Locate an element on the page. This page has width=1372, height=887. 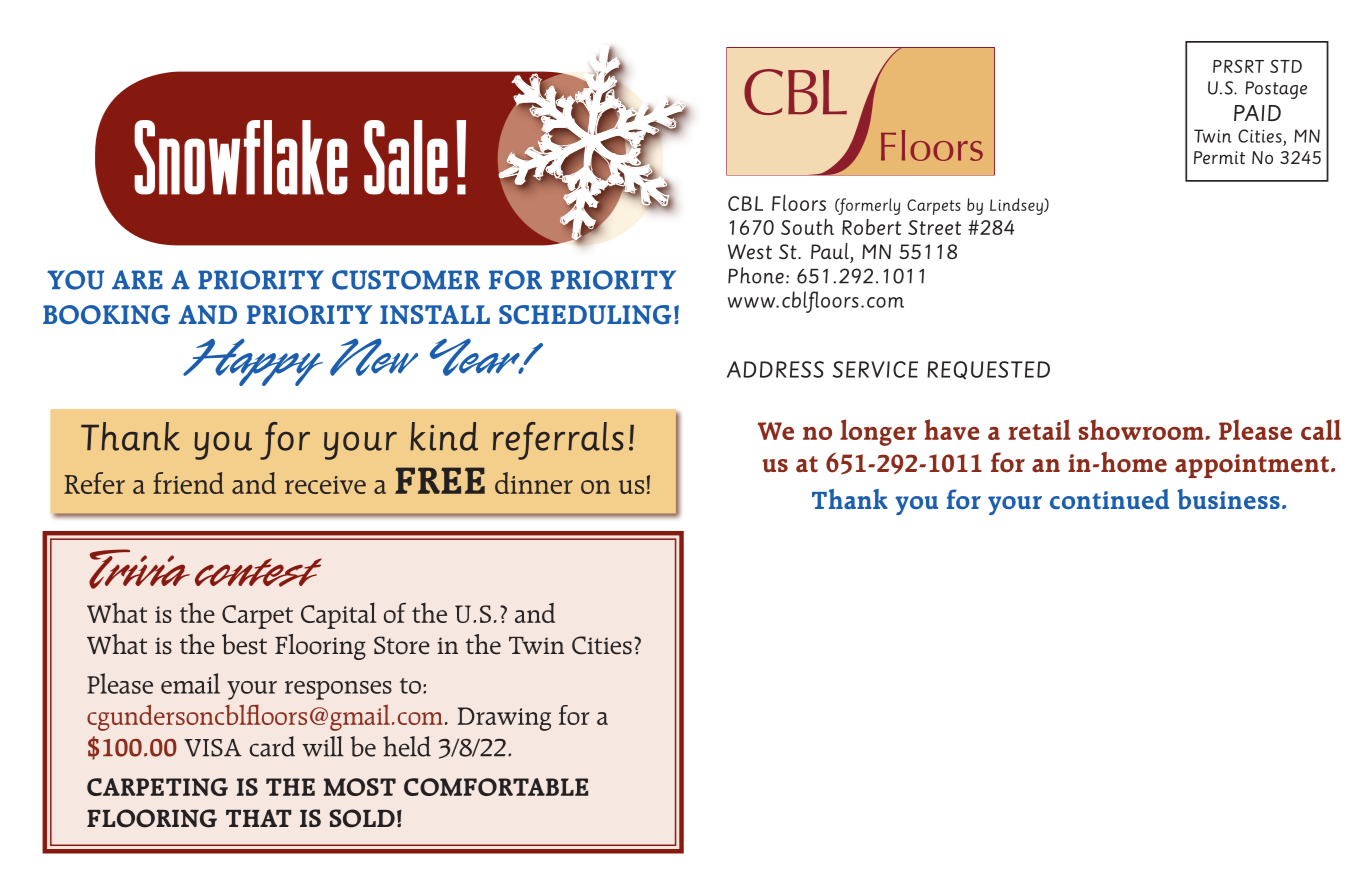
dinner is located at coordinates (534, 483).
